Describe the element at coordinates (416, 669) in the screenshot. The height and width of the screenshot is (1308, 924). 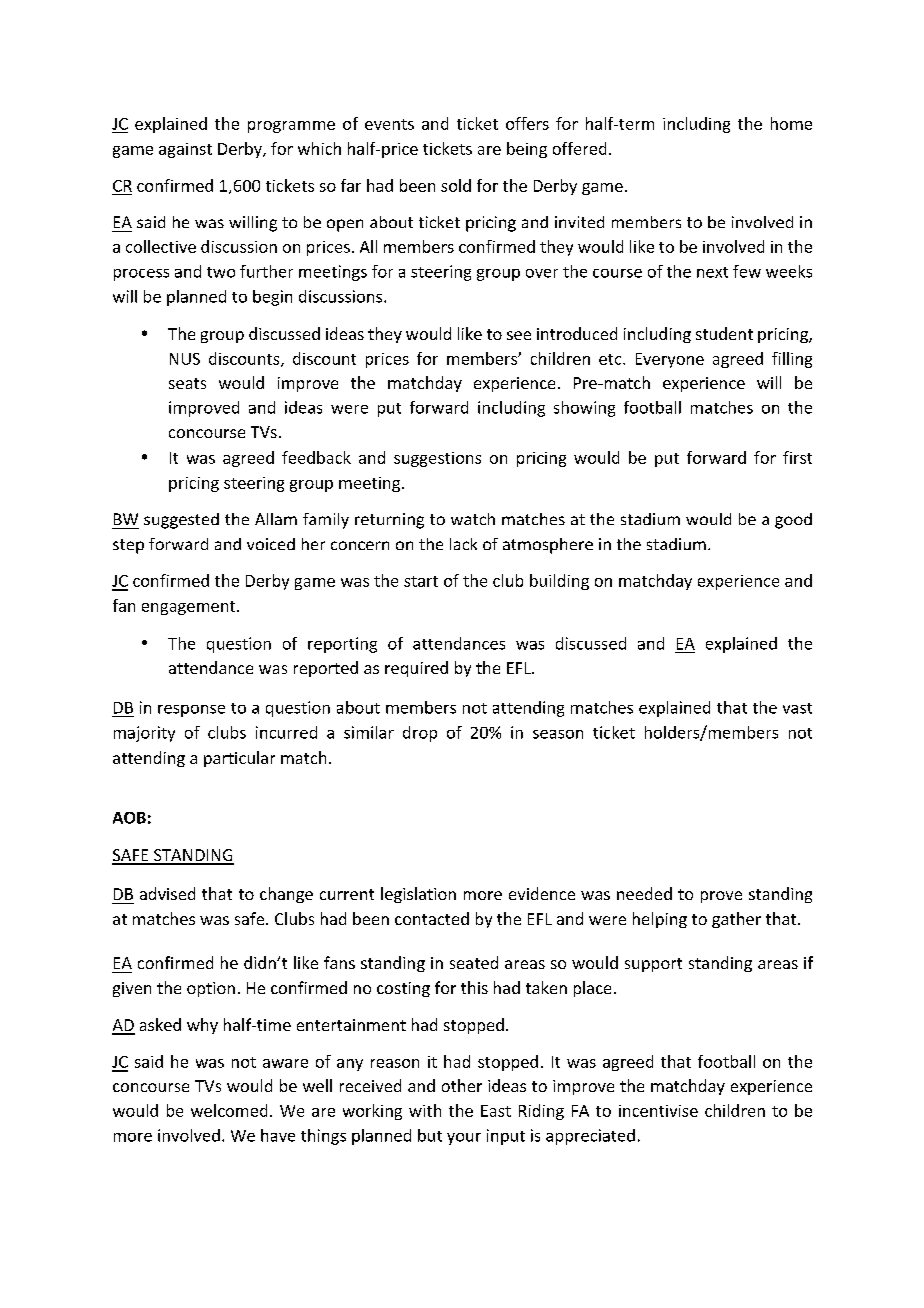
I see `required` at that location.
